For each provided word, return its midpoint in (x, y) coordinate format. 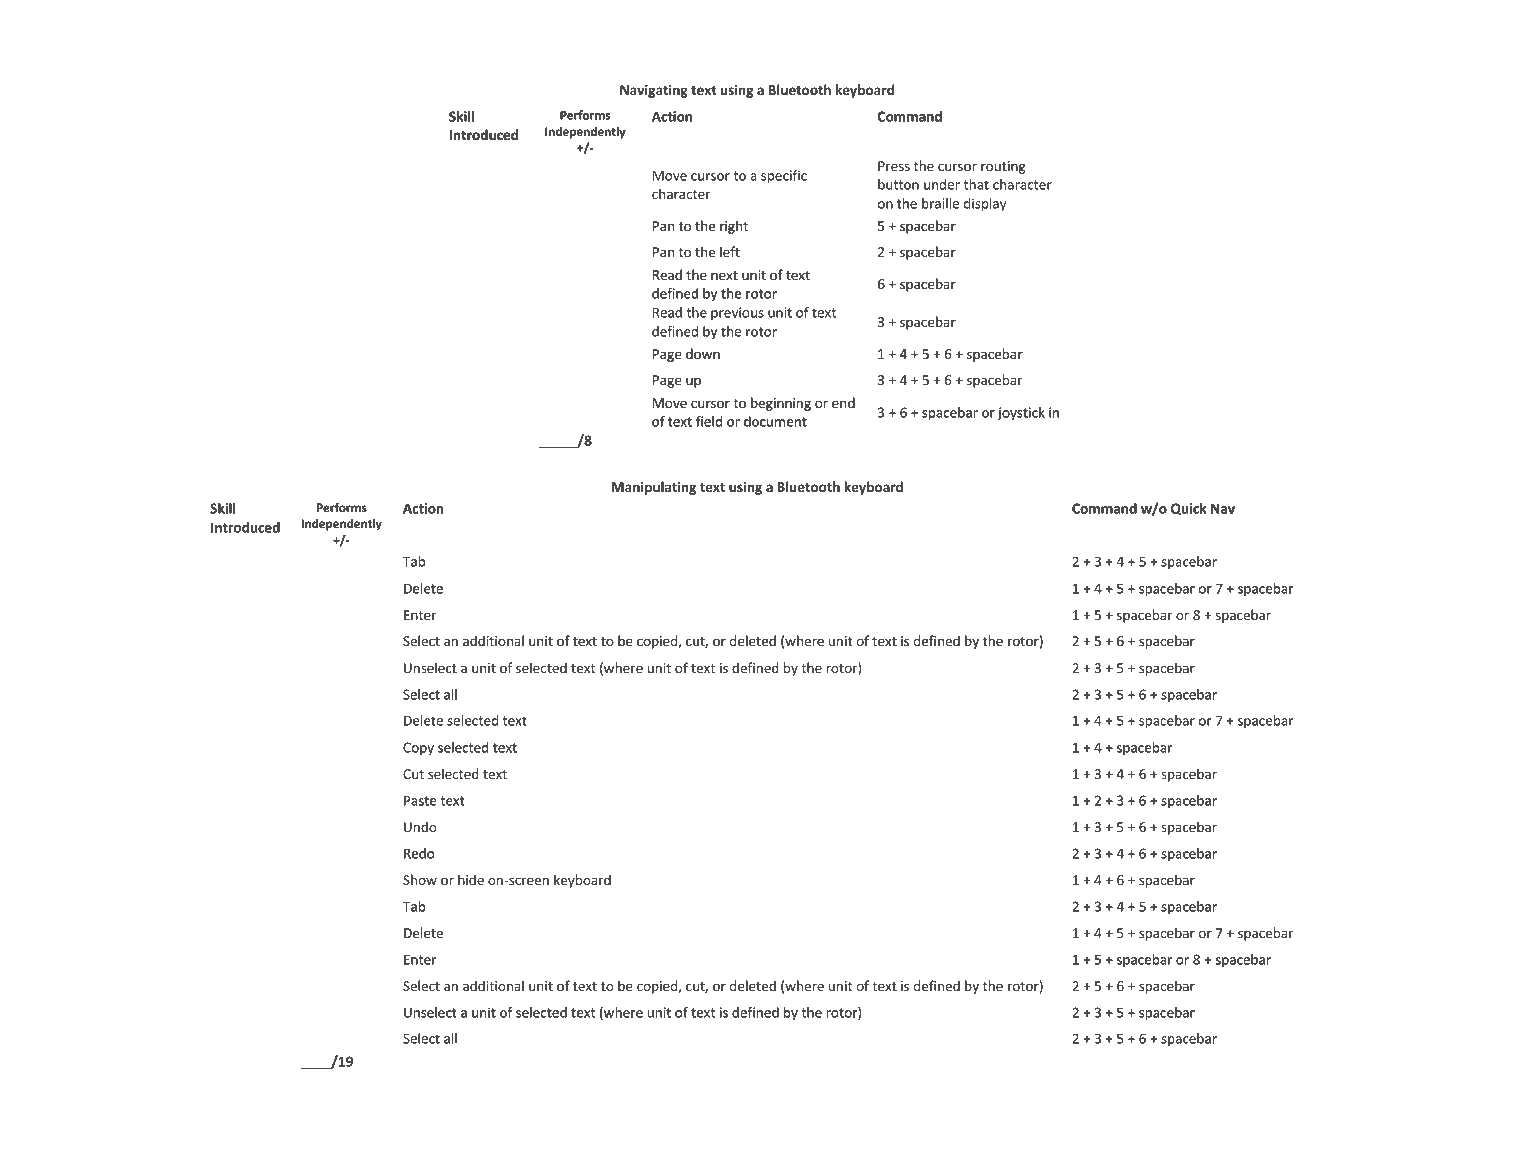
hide (471, 879)
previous (737, 313)
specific (784, 177)
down (703, 353)
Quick (1188, 509)
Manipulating (654, 488)
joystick (1021, 414)
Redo (419, 853)
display (985, 204)
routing (1003, 167)
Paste (420, 800)
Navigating (654, 91)
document (775, 421)
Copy (418, 748)
